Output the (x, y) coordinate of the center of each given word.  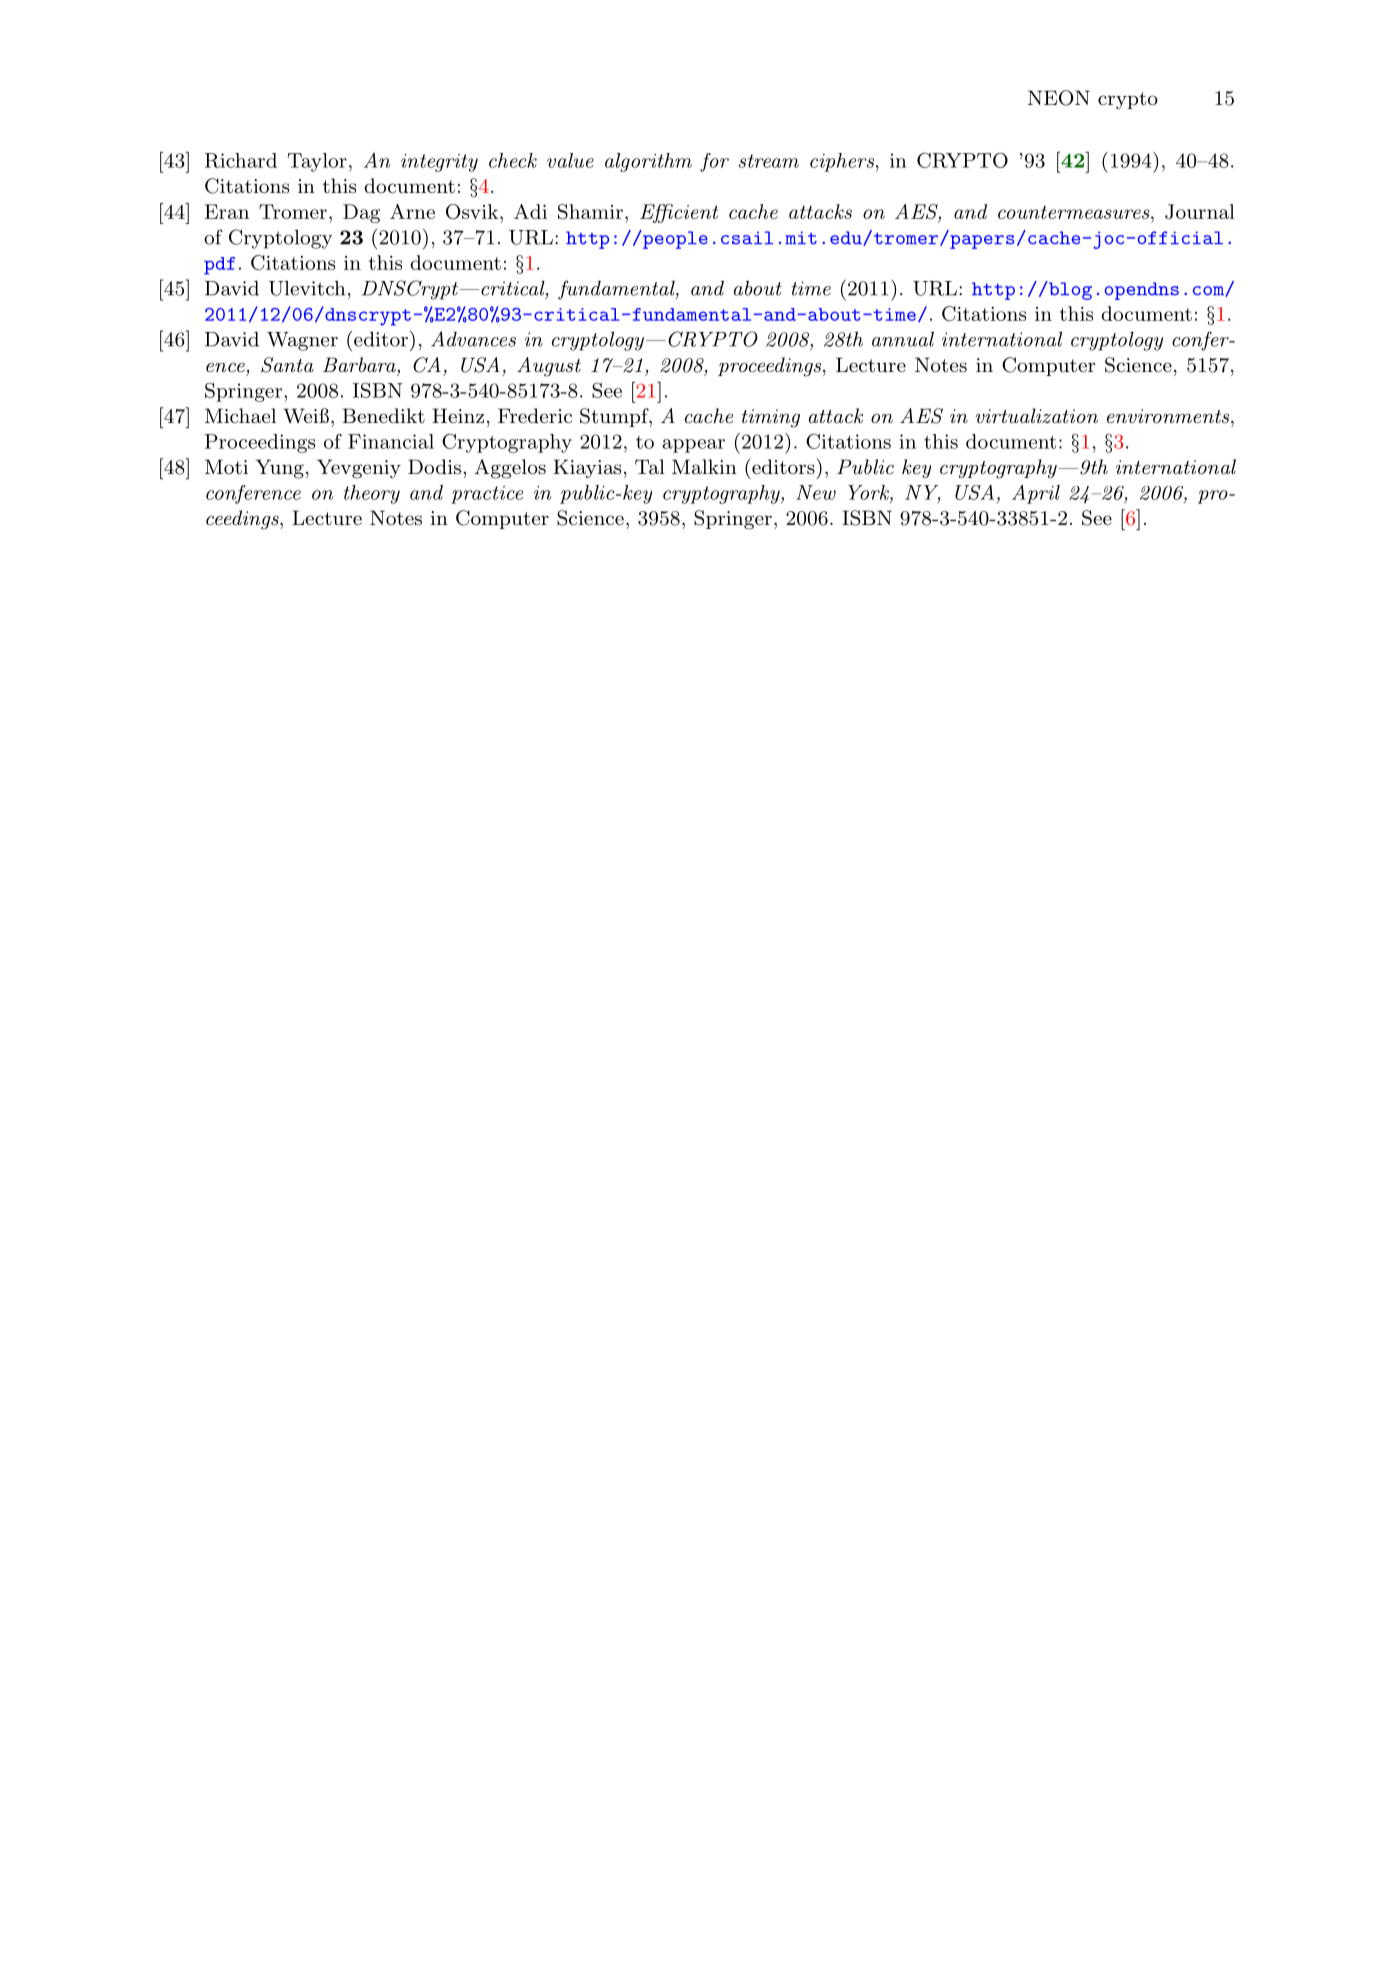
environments (1168, 416)
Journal (1200, 211)
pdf (219, 266)
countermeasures (1075, 212)
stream (769, 161)
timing (771, 418)
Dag (361, 213)
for (714, 162)
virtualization (1037, 415)
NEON (1059, 98)
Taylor (317, 162)
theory (372, 494)
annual (903, 339)
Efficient (679, 213)
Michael (240, 416)
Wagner (302, 341)
